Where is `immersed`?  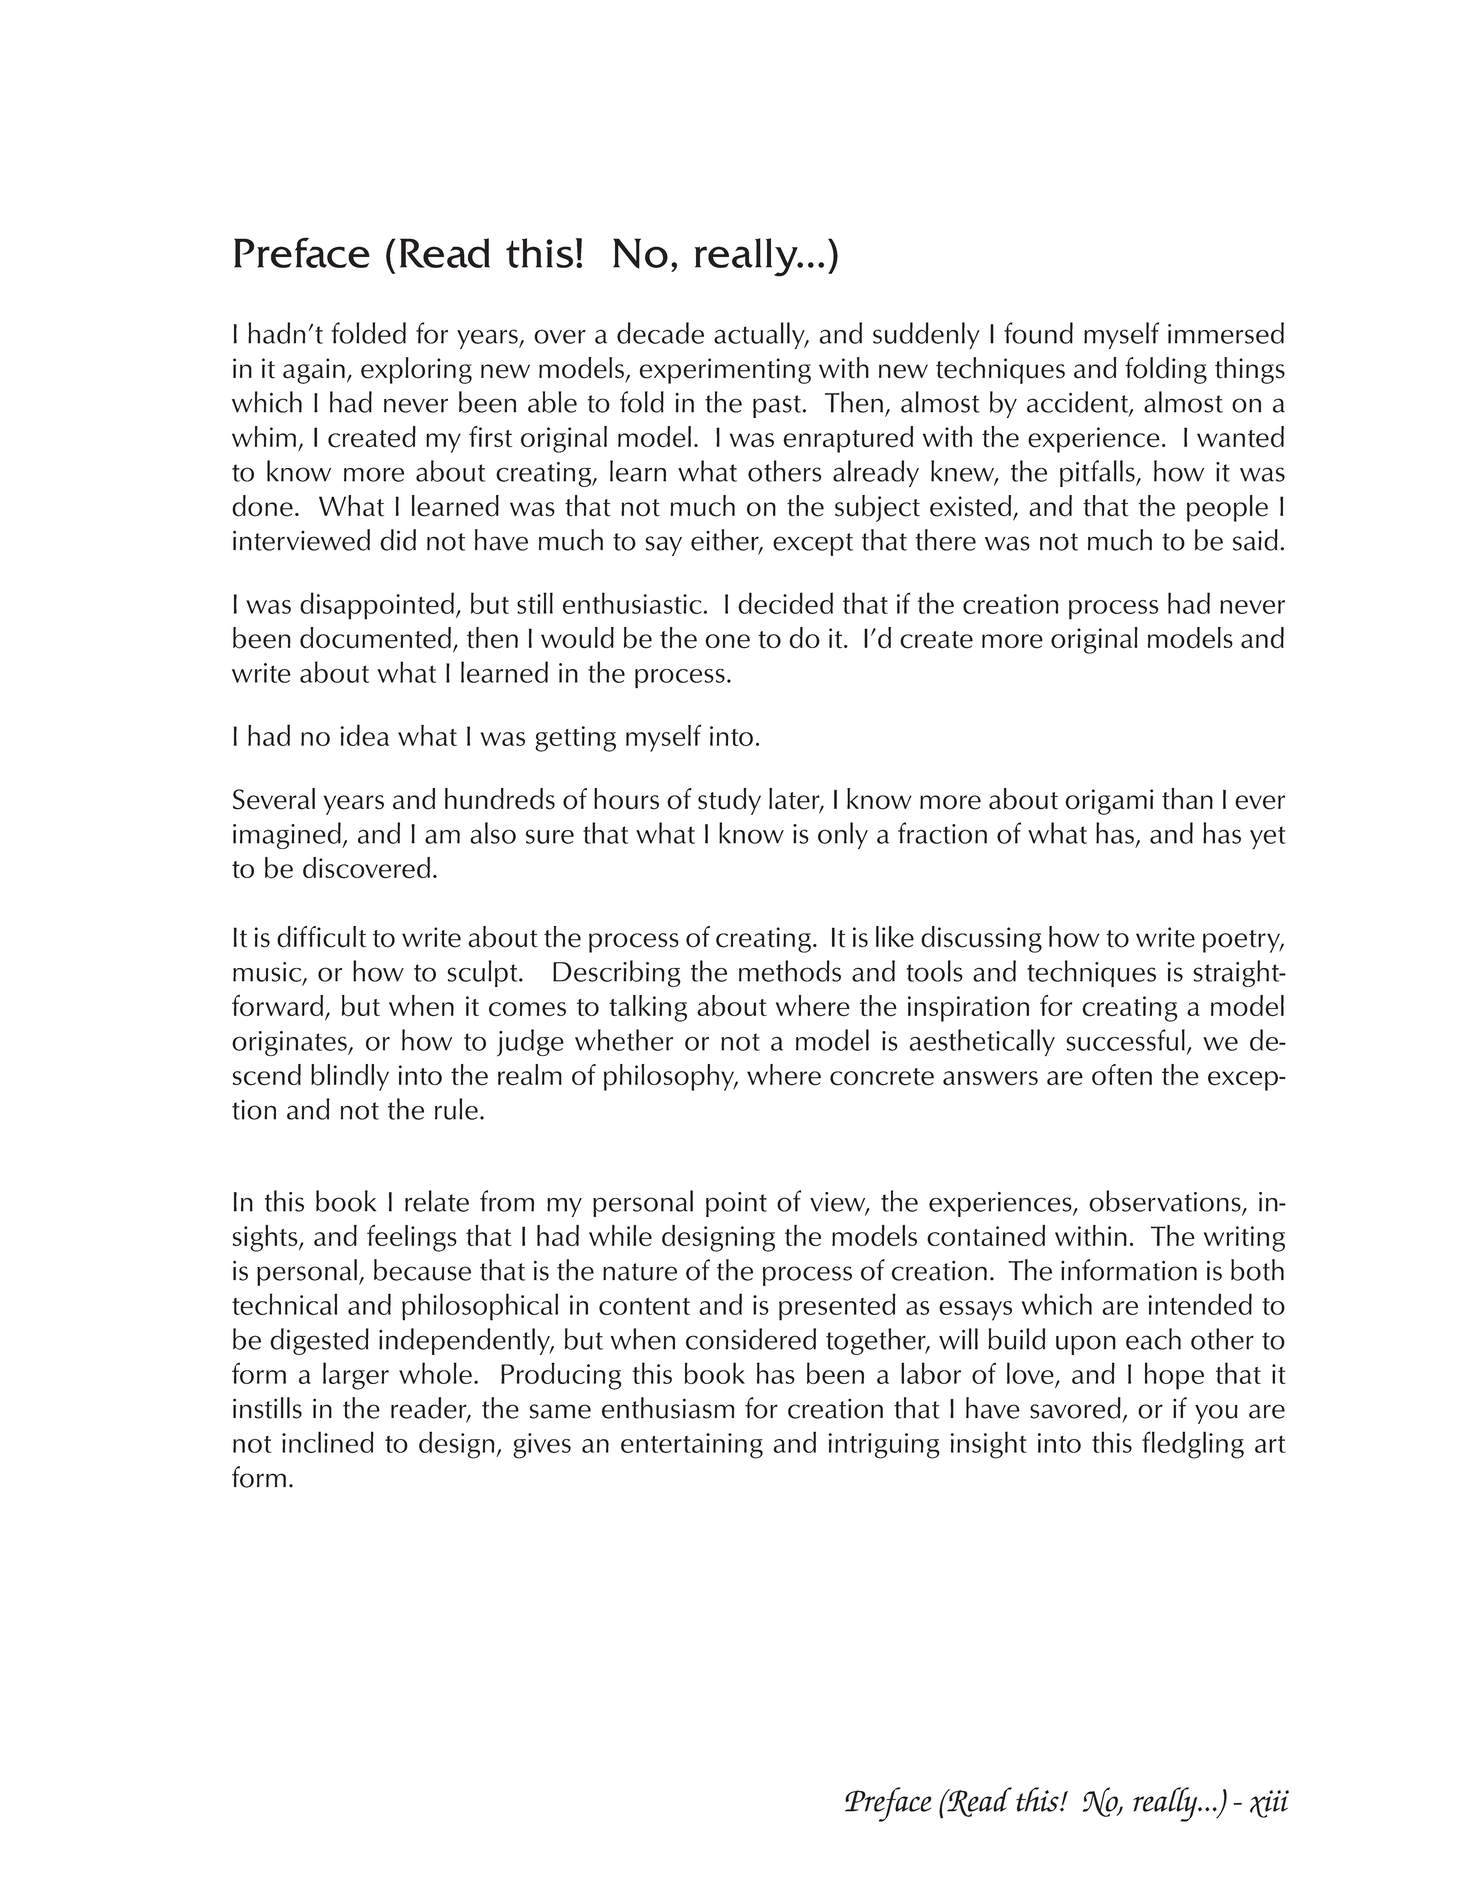
immersed is located at coordinates (1226, 333).
